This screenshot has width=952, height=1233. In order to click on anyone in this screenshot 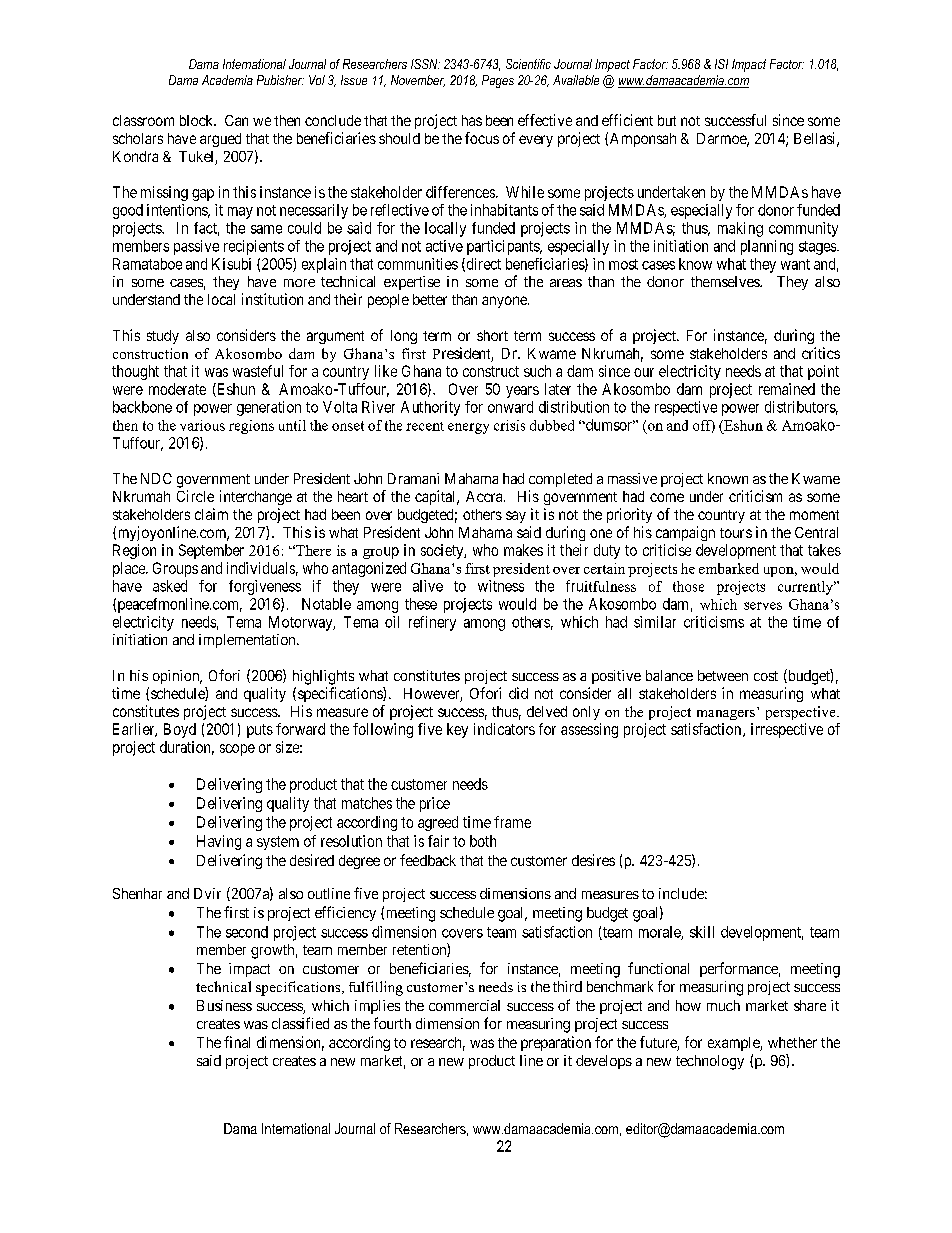, I will do `click(505, 302)`.
